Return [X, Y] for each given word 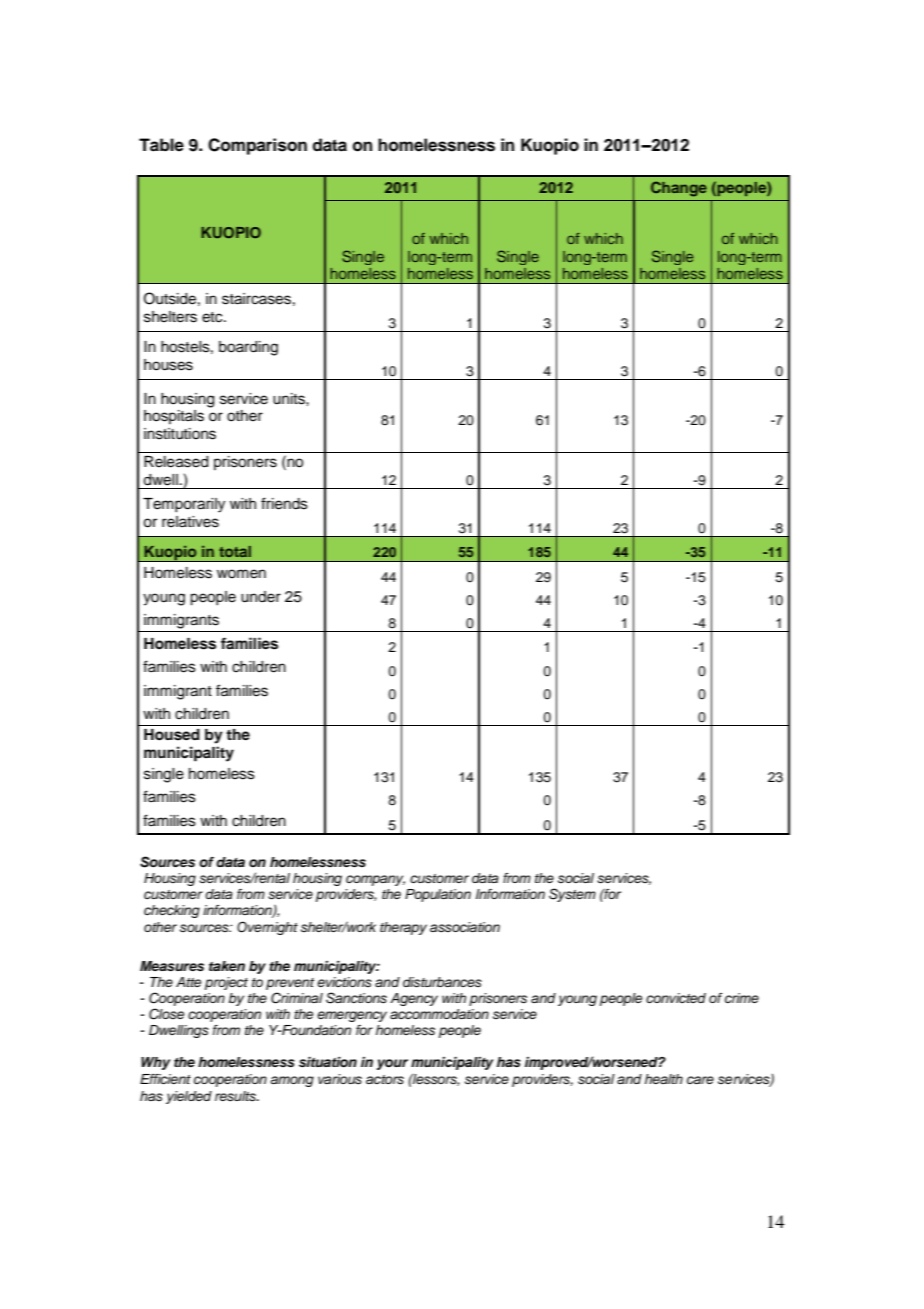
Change [679, 189]
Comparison [257, 146]
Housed [172, 735]
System [572, 895]
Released [176, 462]
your [392, 1064]
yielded [189, 1097]
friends [284, 503]
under [261, 597]
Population [438, 895]
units [290, 399]
